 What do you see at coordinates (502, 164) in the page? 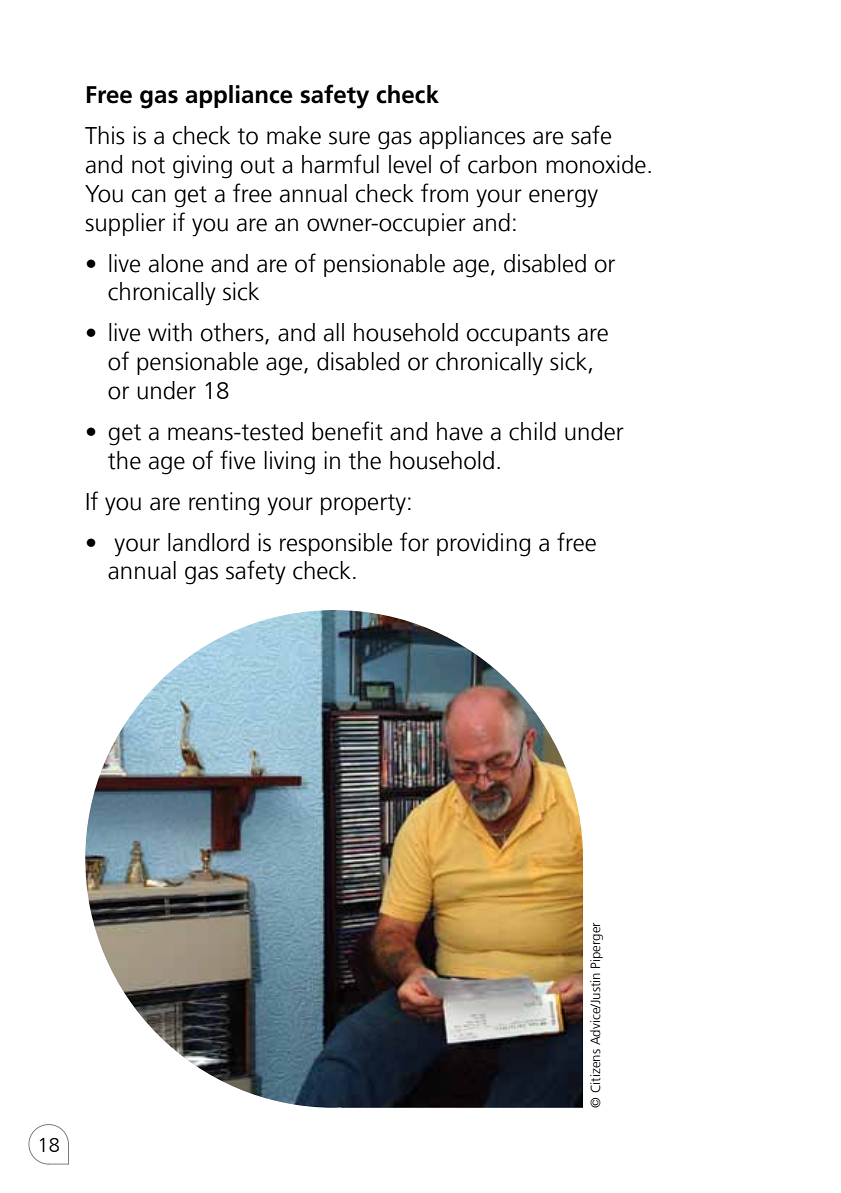
I see `carbon` at bounding box center [502, 164].
